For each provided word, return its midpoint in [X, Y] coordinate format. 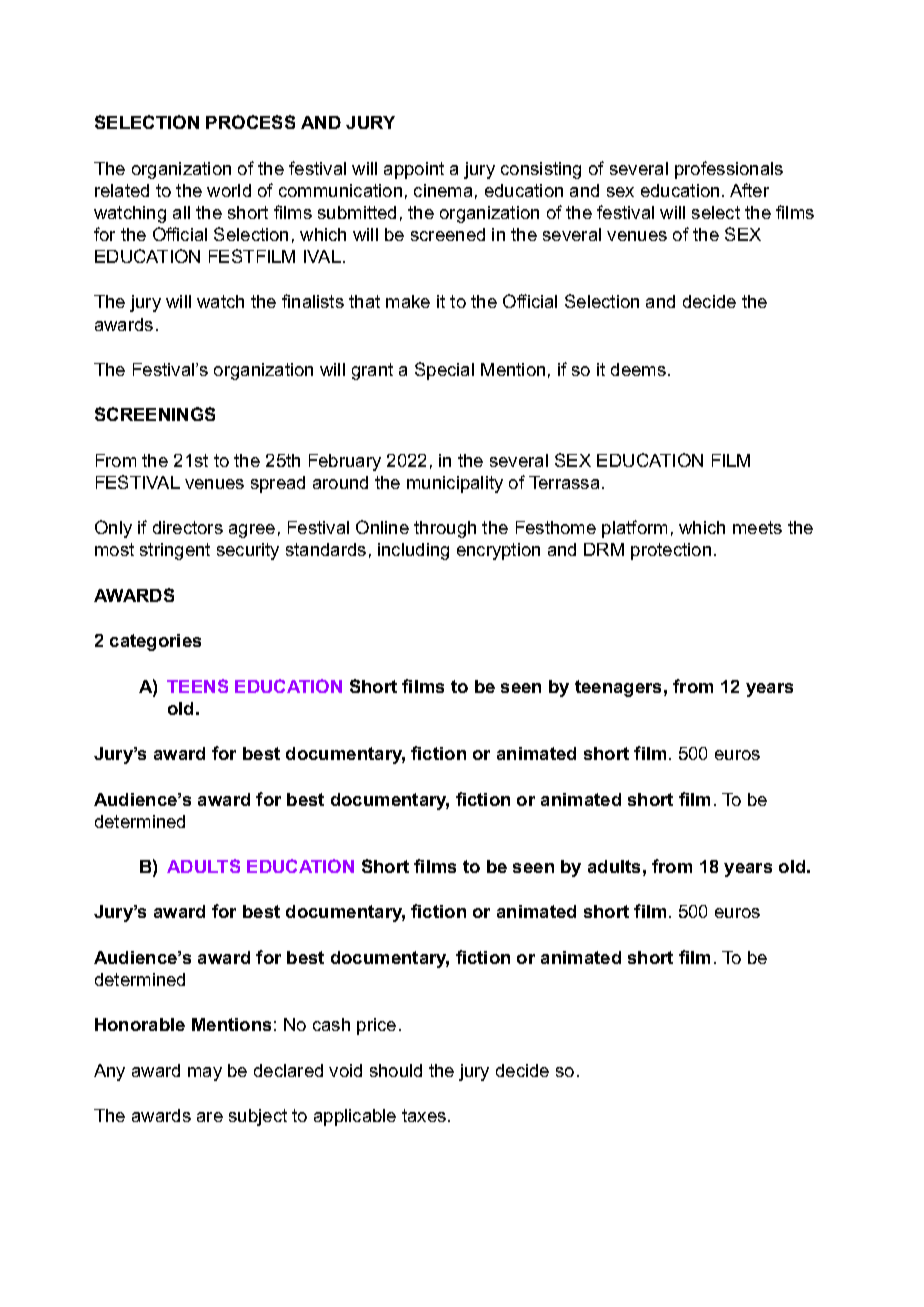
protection [671, 551]
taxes [424, 1115]
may [205, 1074]
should [396, 1070]
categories [155, 642]
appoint [414, 170]
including [413, 551]
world [229, 190]
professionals [729, 170]
